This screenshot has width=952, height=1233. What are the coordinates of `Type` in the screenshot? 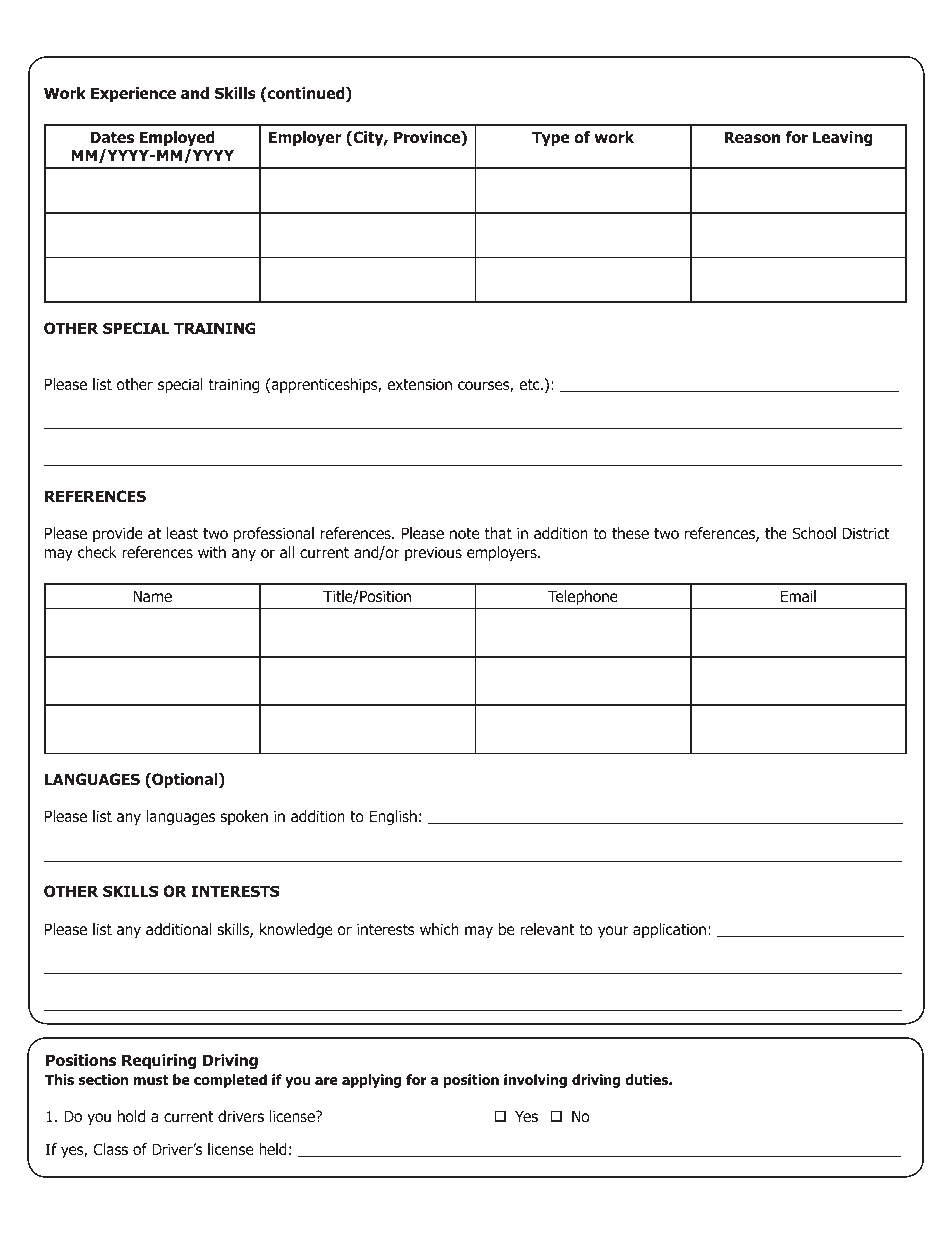 It's located at (551, 138).
